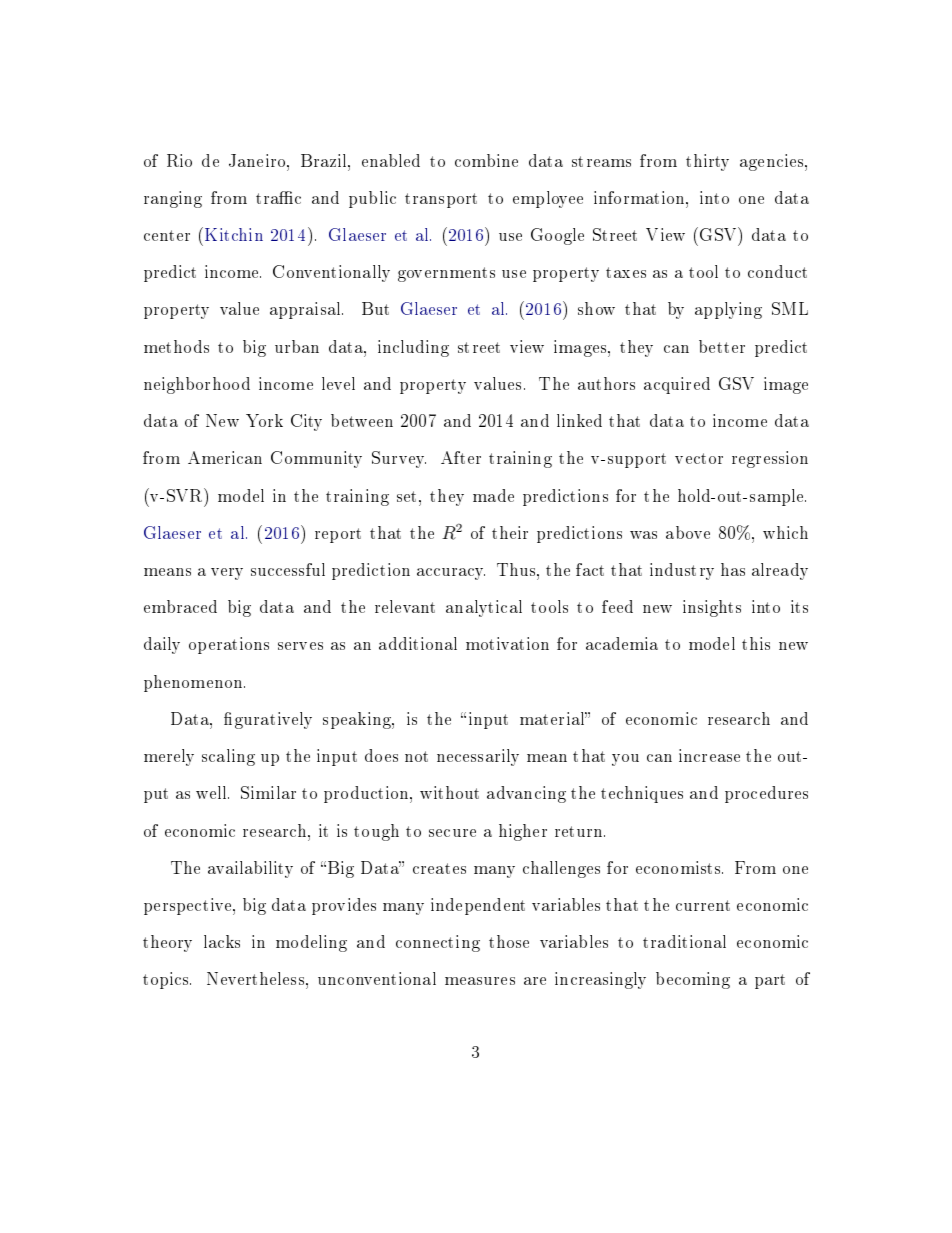 This screenshot has width=952, height=1233. What do you see at coordinates (707, 162) in the screenshot?
I see `thirty` at bounding box center [707, 162].
